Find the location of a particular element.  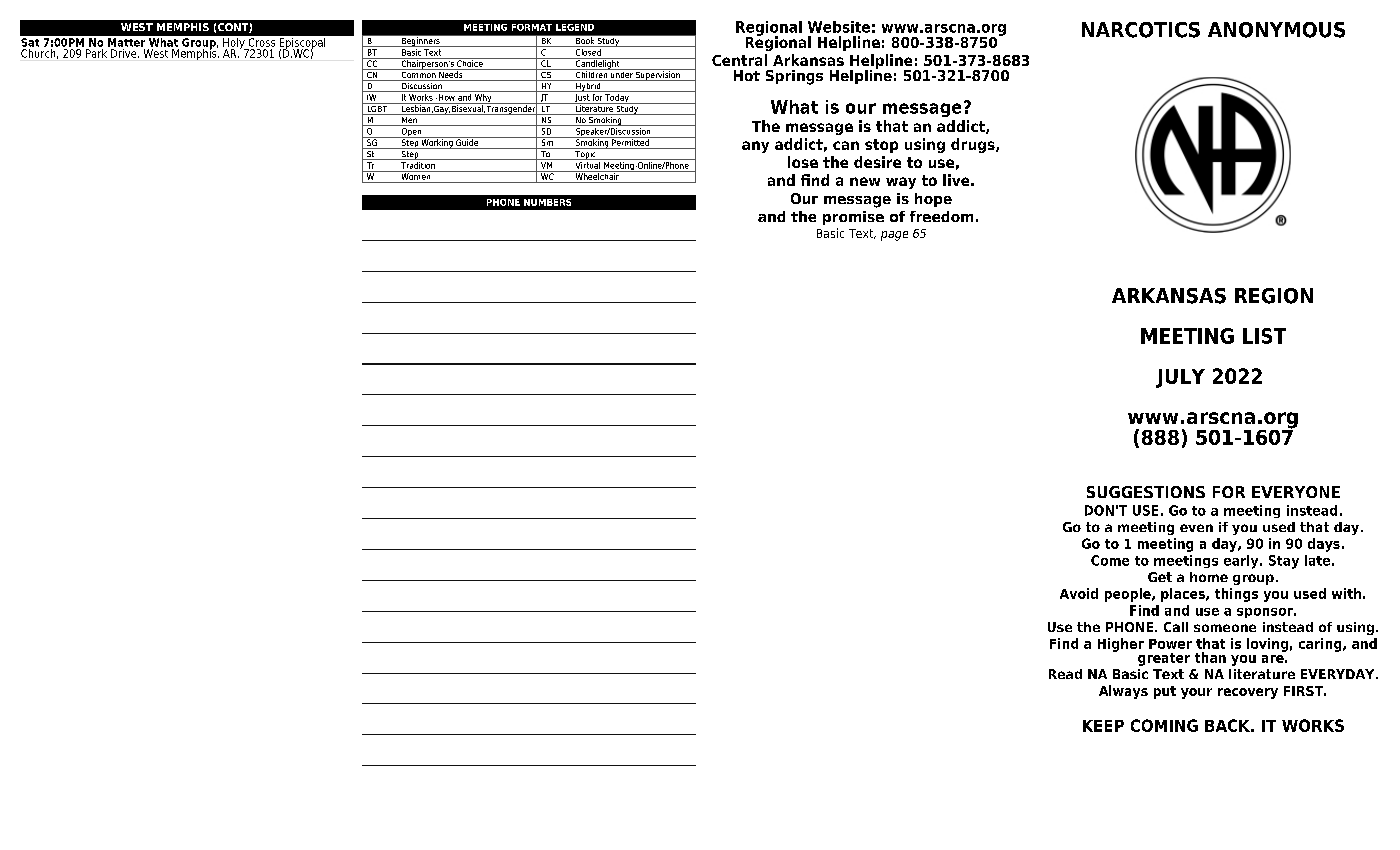

Central is located at coordinates (739, 60).
